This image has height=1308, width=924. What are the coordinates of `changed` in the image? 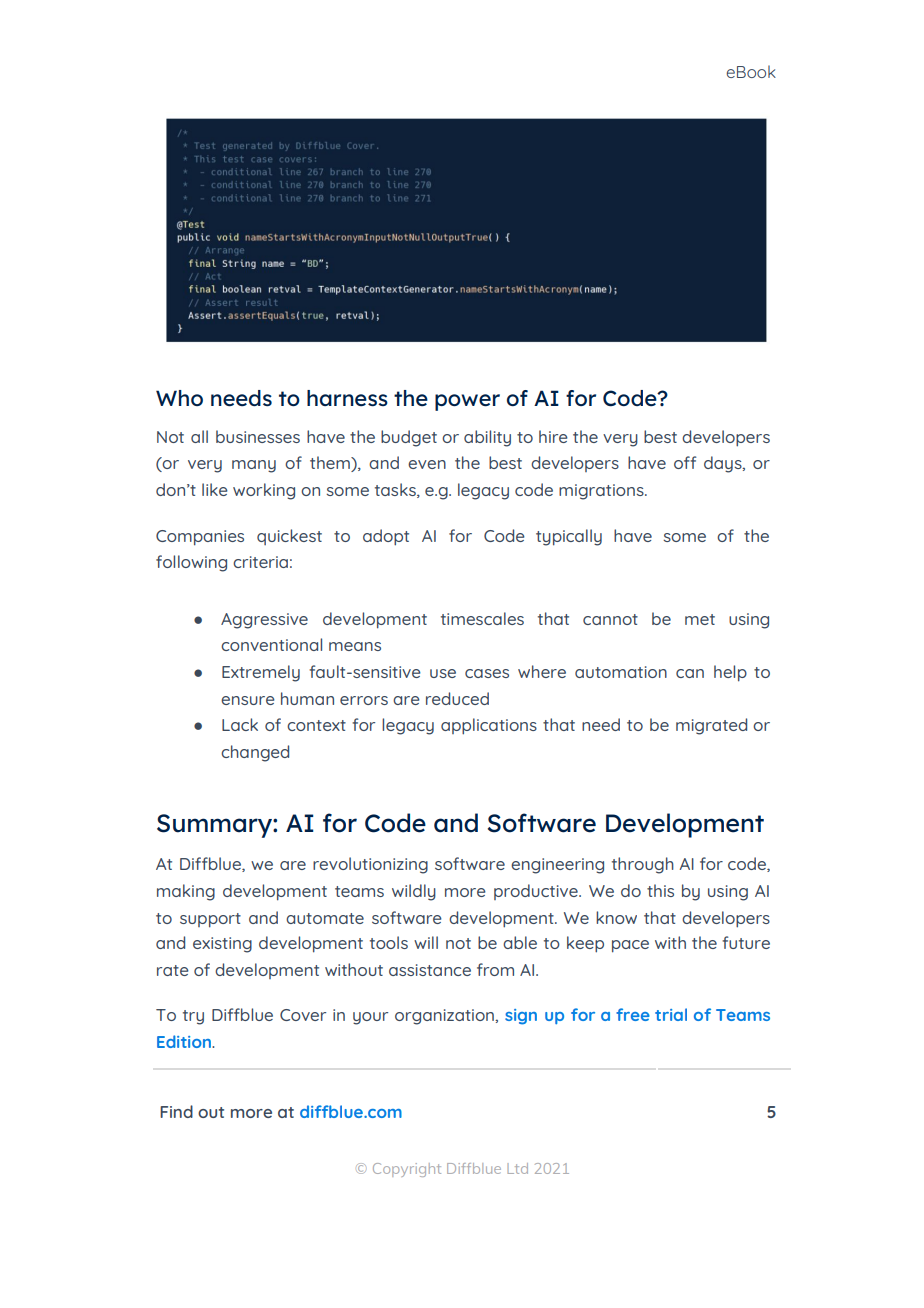 It's located at (255, 753).
